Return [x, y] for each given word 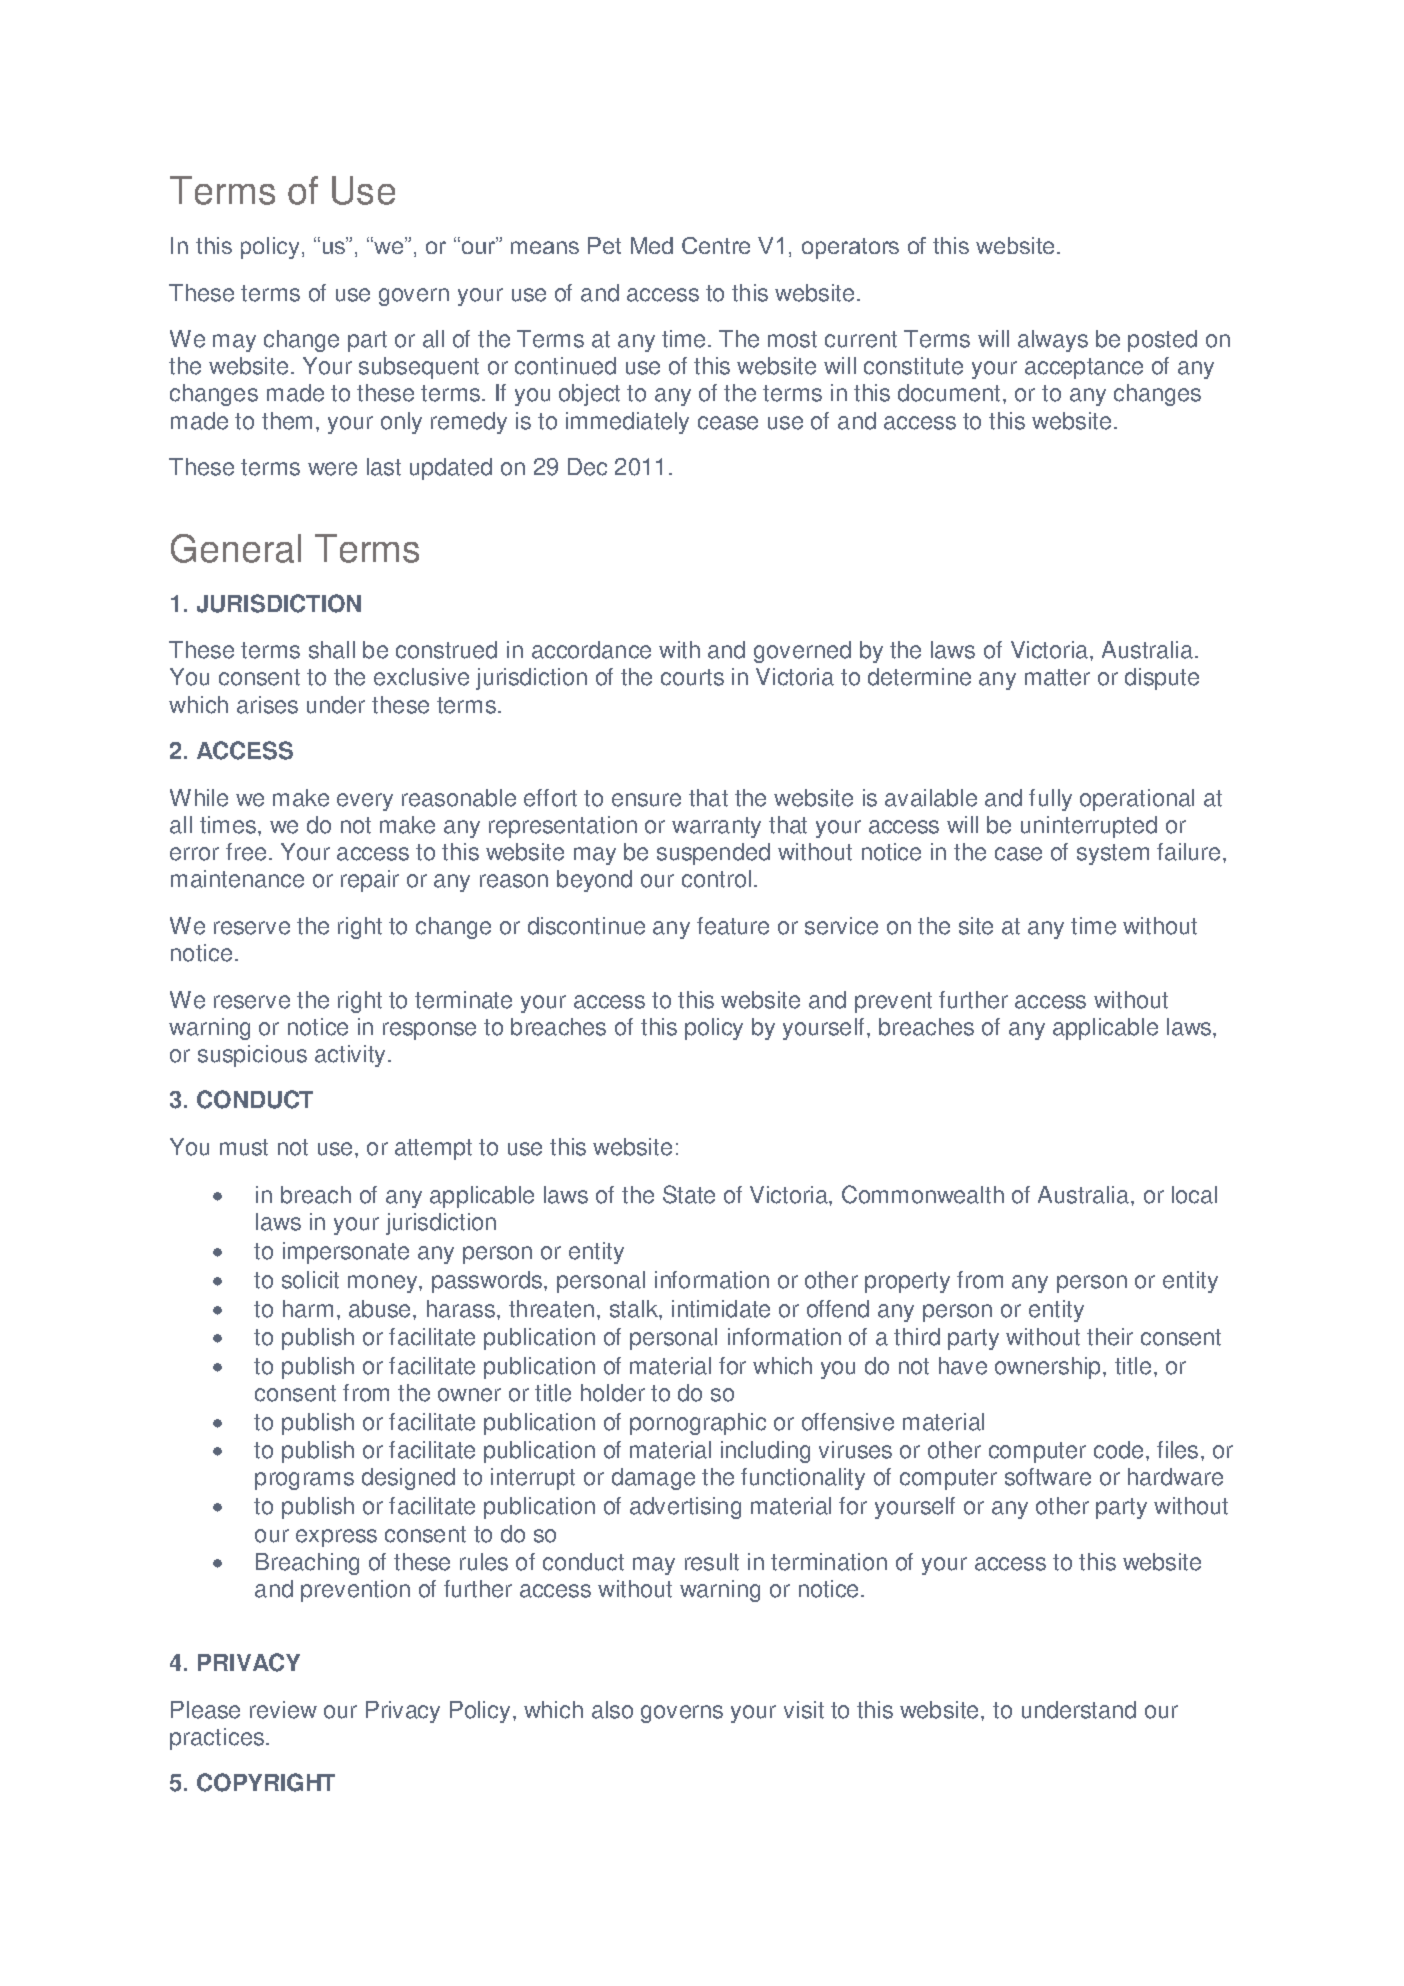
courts [692, 677]
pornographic [698, 1424]
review [283, 1710]
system [1113, 854]
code [1118, 1450]
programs [304, 1481]
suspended [713, 854]
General [236, 548]
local [1194, 1195]
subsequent [419, 368]
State [689, 1194]
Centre [716, 245]
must [244, 1147]
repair [370, 881]
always [1053, 341]
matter [1057, 677]
